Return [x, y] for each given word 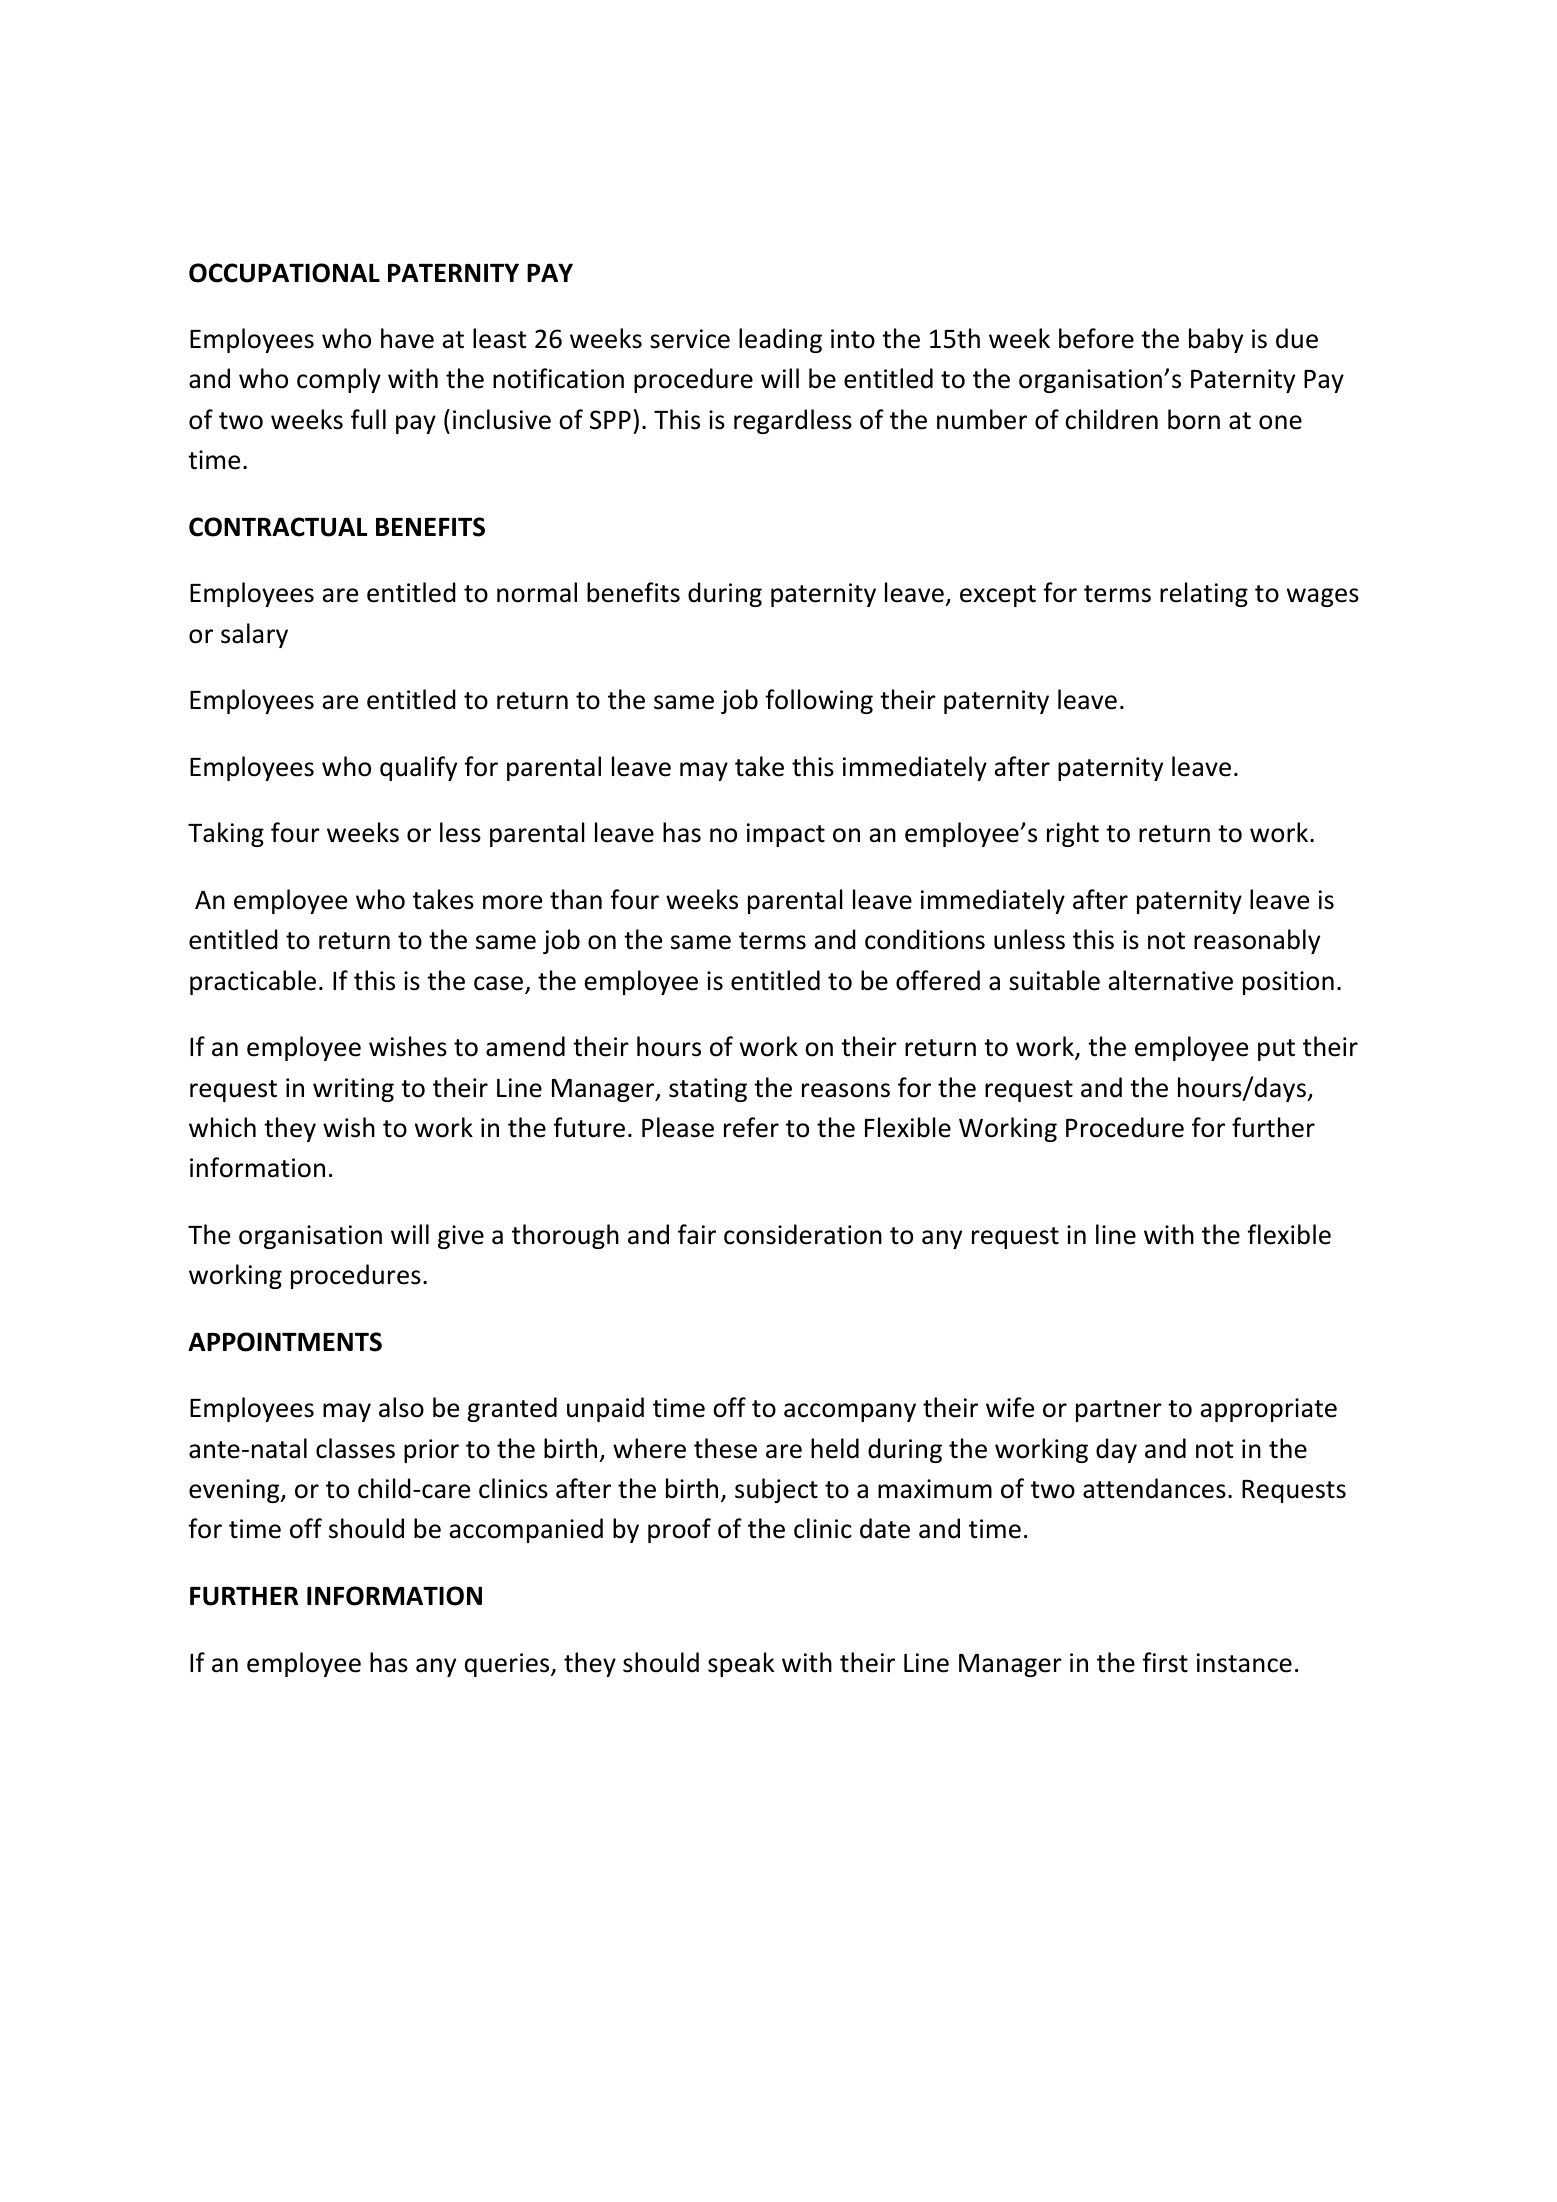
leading [780, 340]
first [1165, 1662]
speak [741, 1664]
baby [1216, 340]
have [407, 338]
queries [508, 1665]
